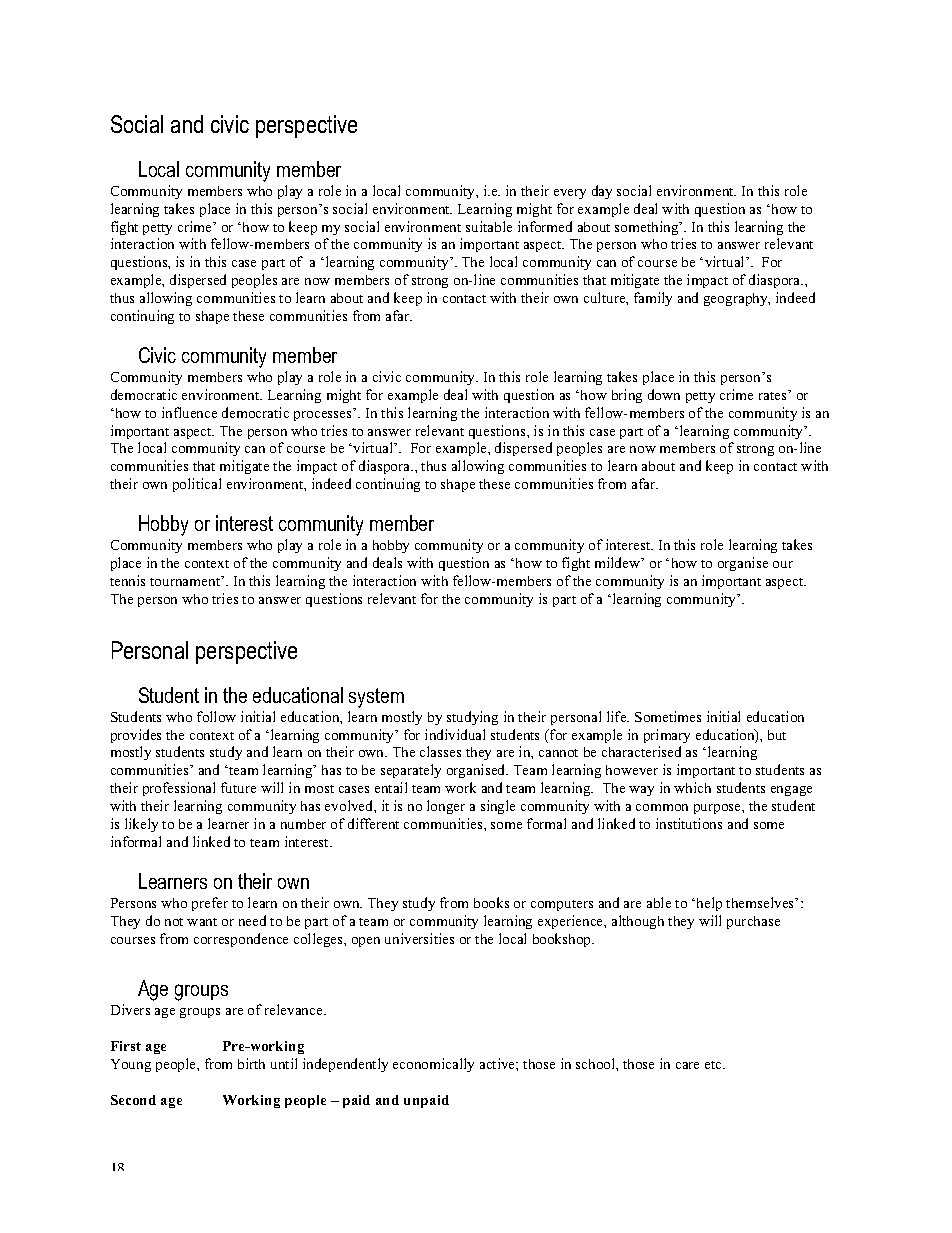 The height and width of the screenshot is (1233, 952). What do you see at coordinates (692, 787) in the screenshot?
I see `which` at bounding box center [692, 787].
